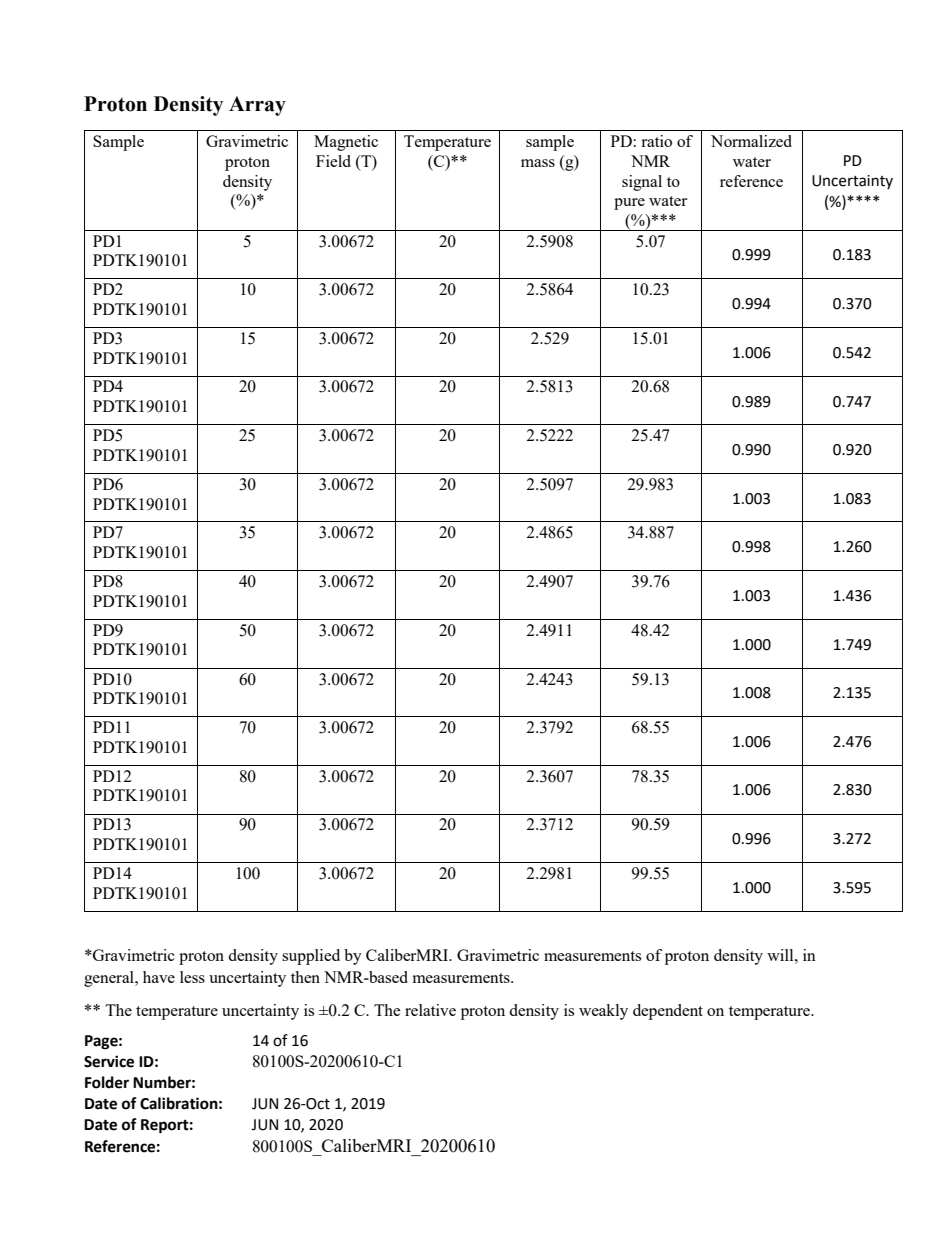 The width and height of the document is (952, 1233). What do you see at coordinates (305, 977) in the document?
I see `then` at bounding box center [305, 977].
